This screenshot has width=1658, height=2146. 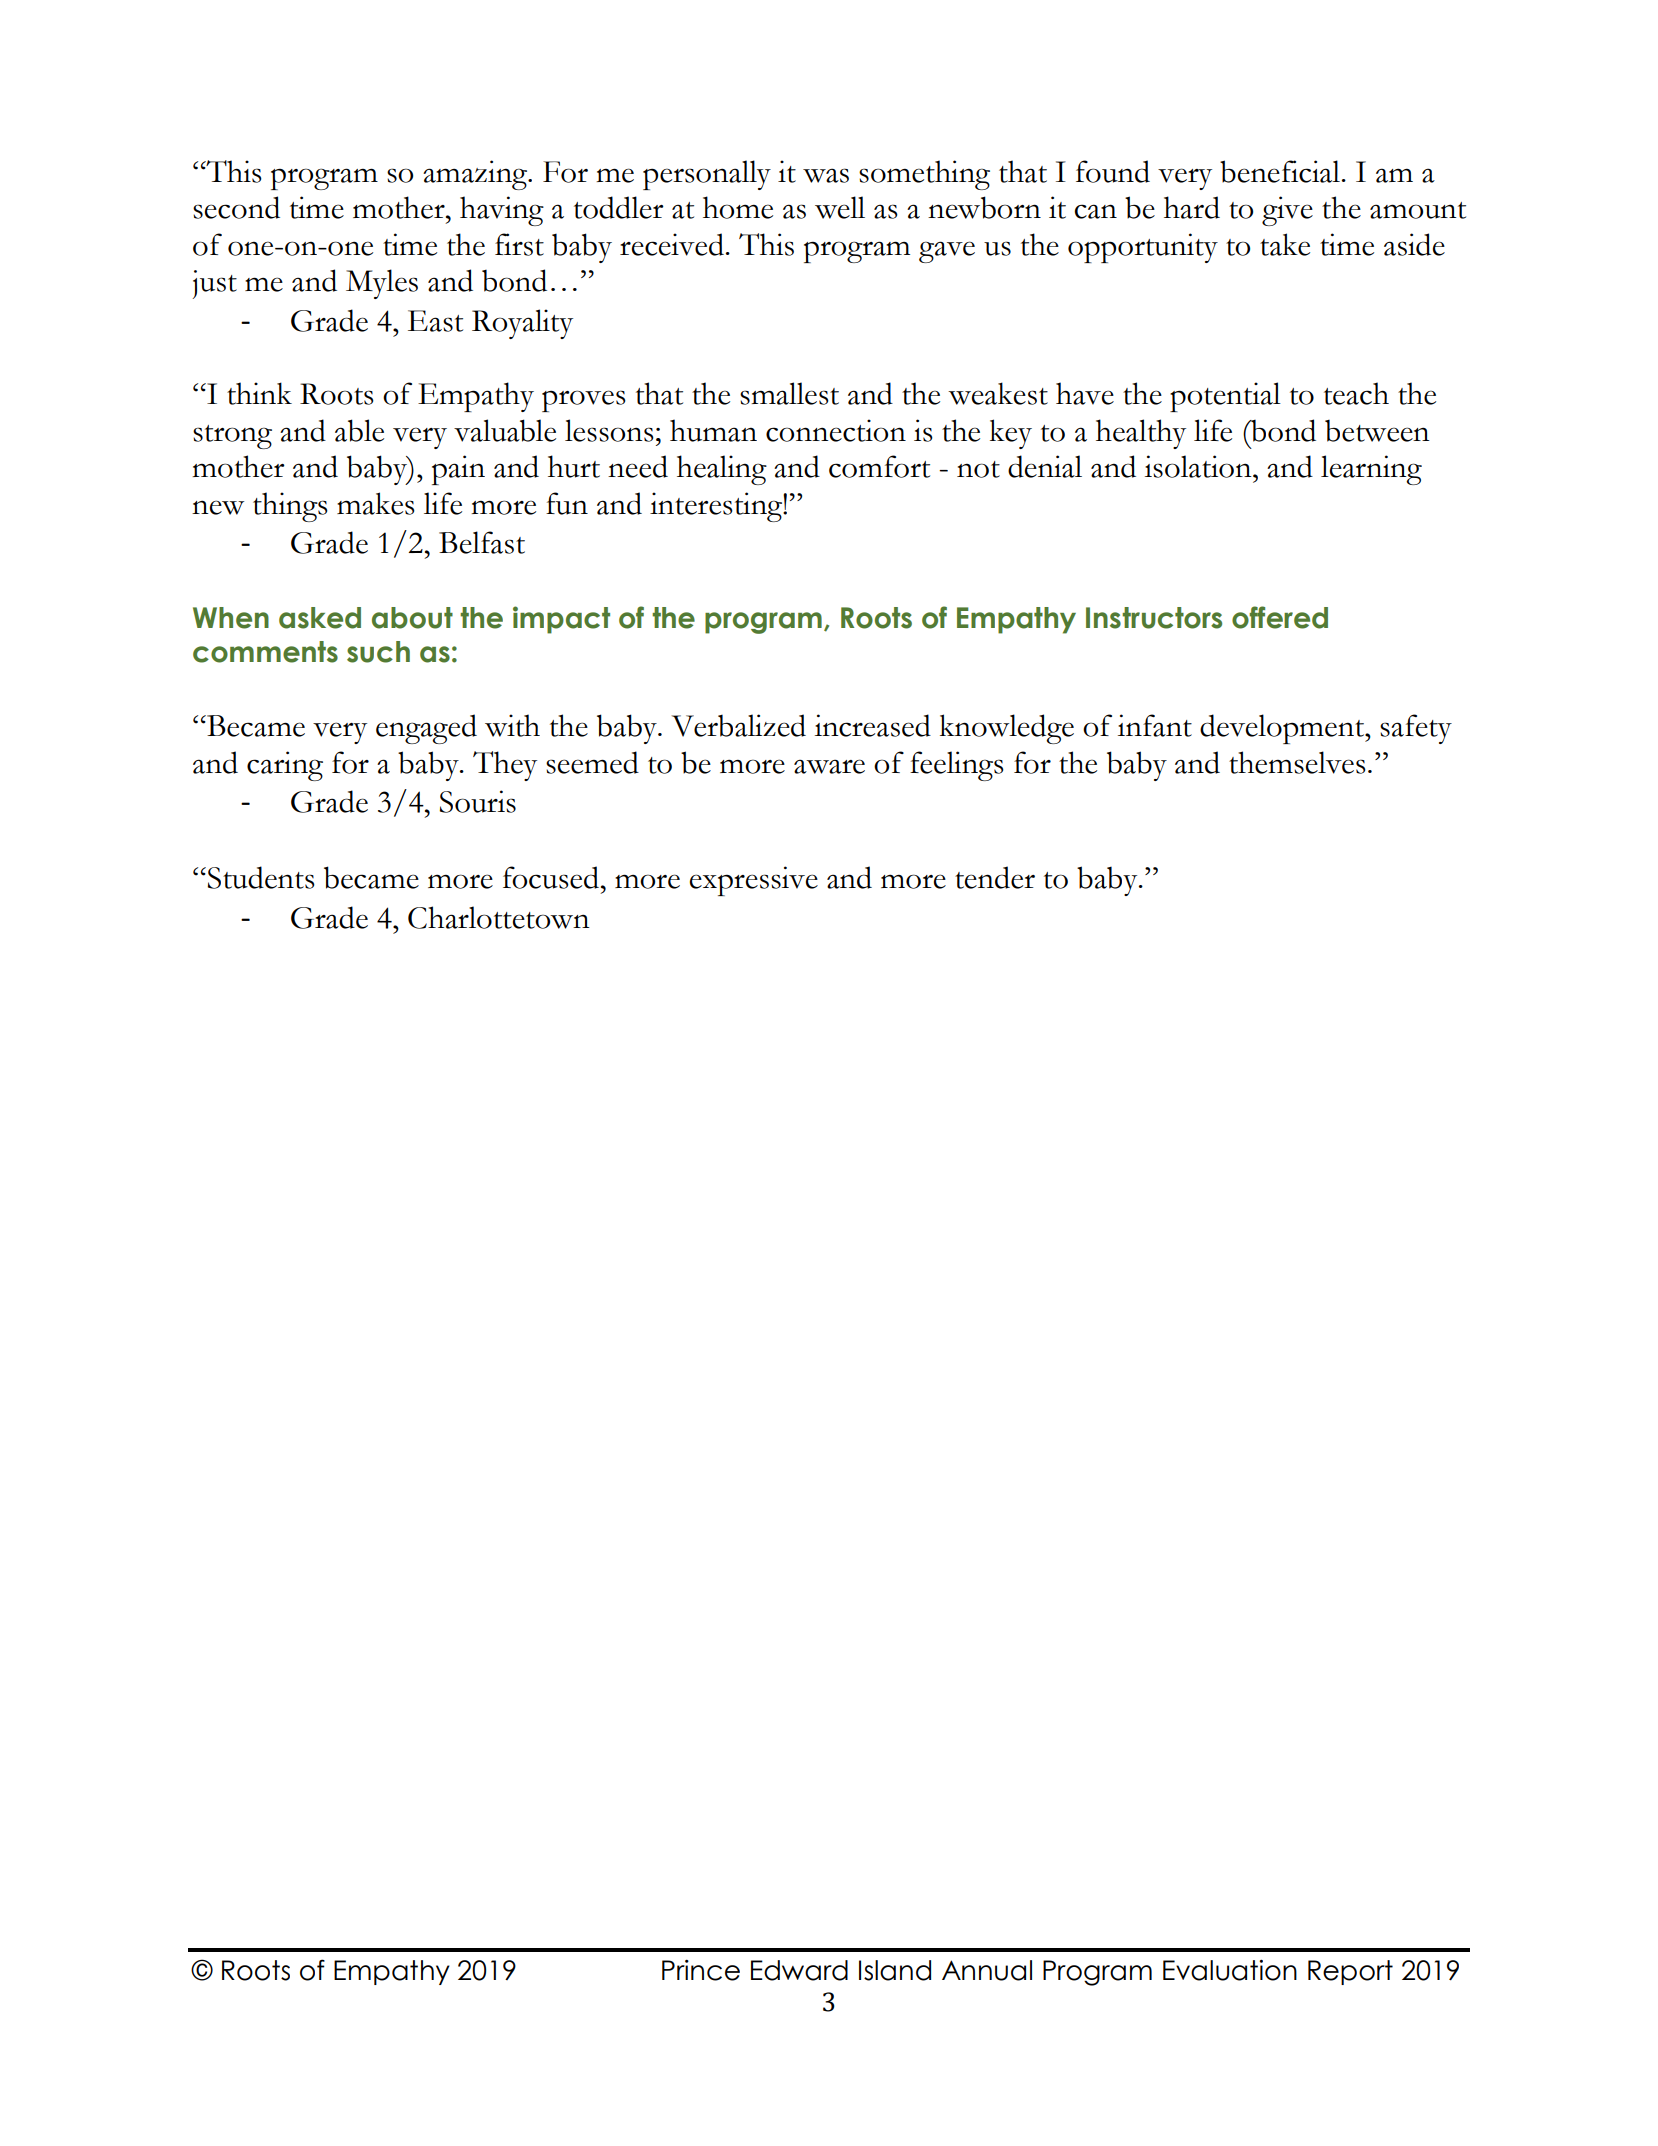 What do you see at coordinates (382, 284) in the screenshot?
I see `Myles` at bounding box center [382, 284].
